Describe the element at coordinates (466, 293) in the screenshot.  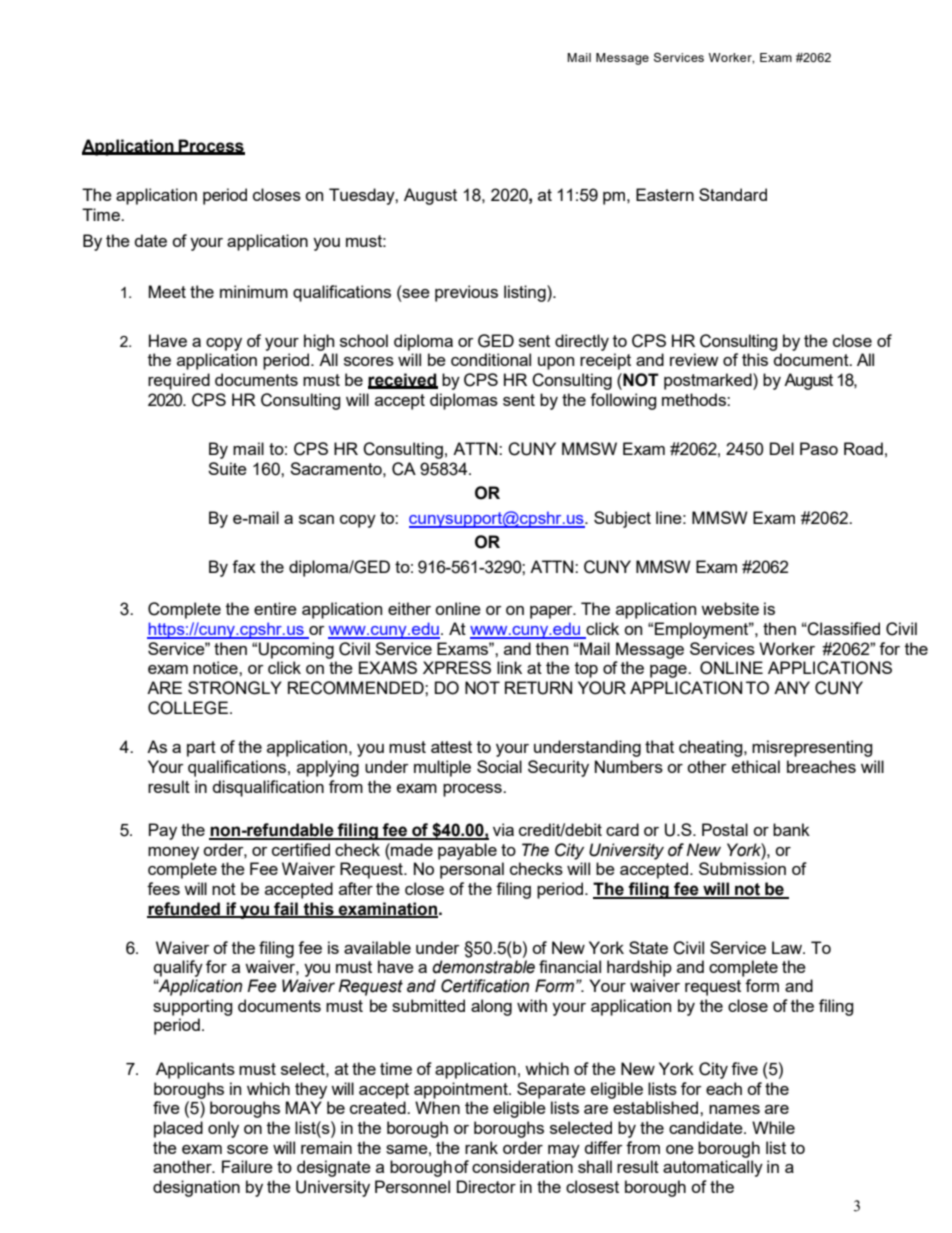
I see `previous` at that location.
